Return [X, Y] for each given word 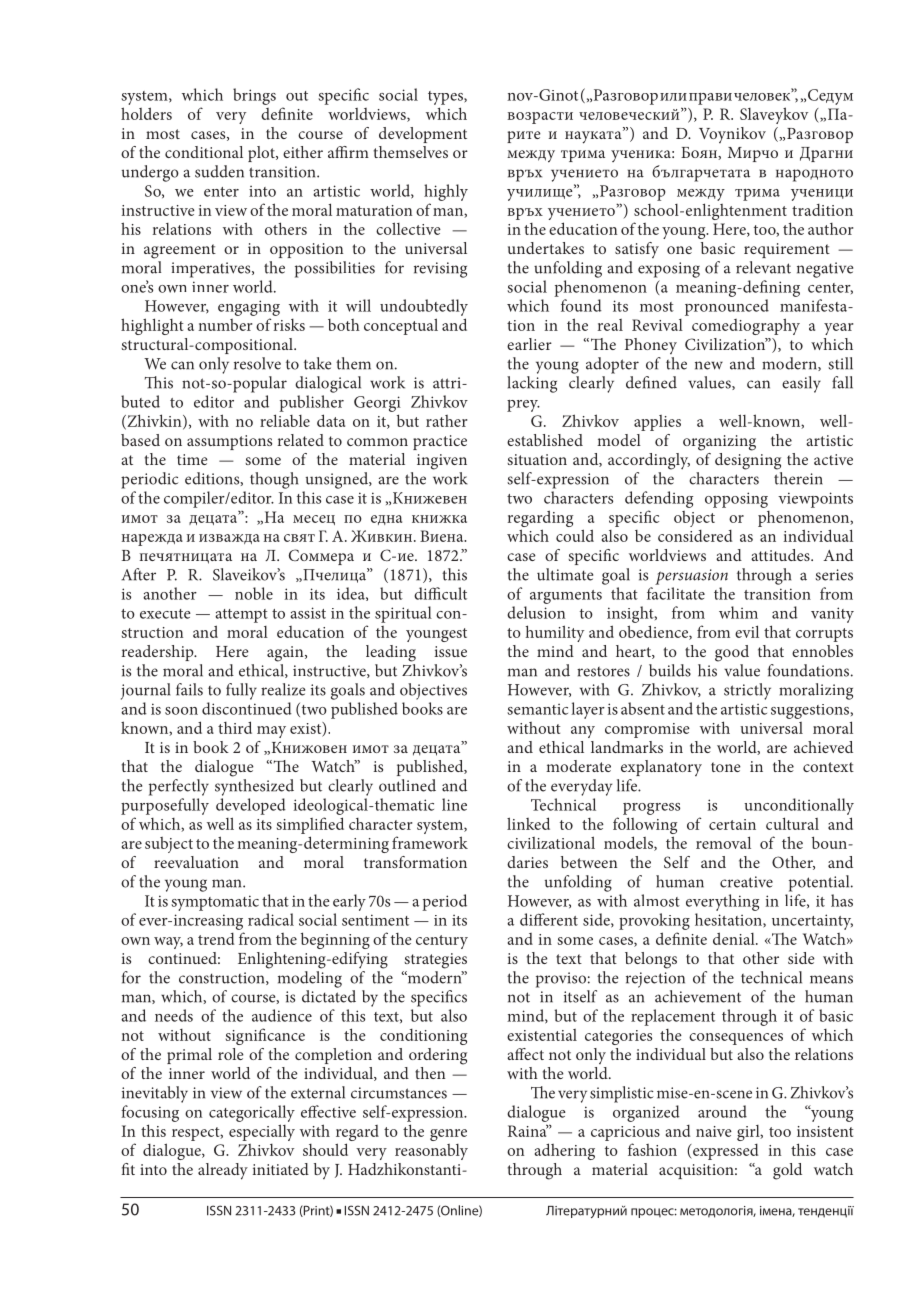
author [830, 229]
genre [448, 1135]
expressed [724, 1152]
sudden [219, 171]
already [223, 1171]
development [423, 135]
